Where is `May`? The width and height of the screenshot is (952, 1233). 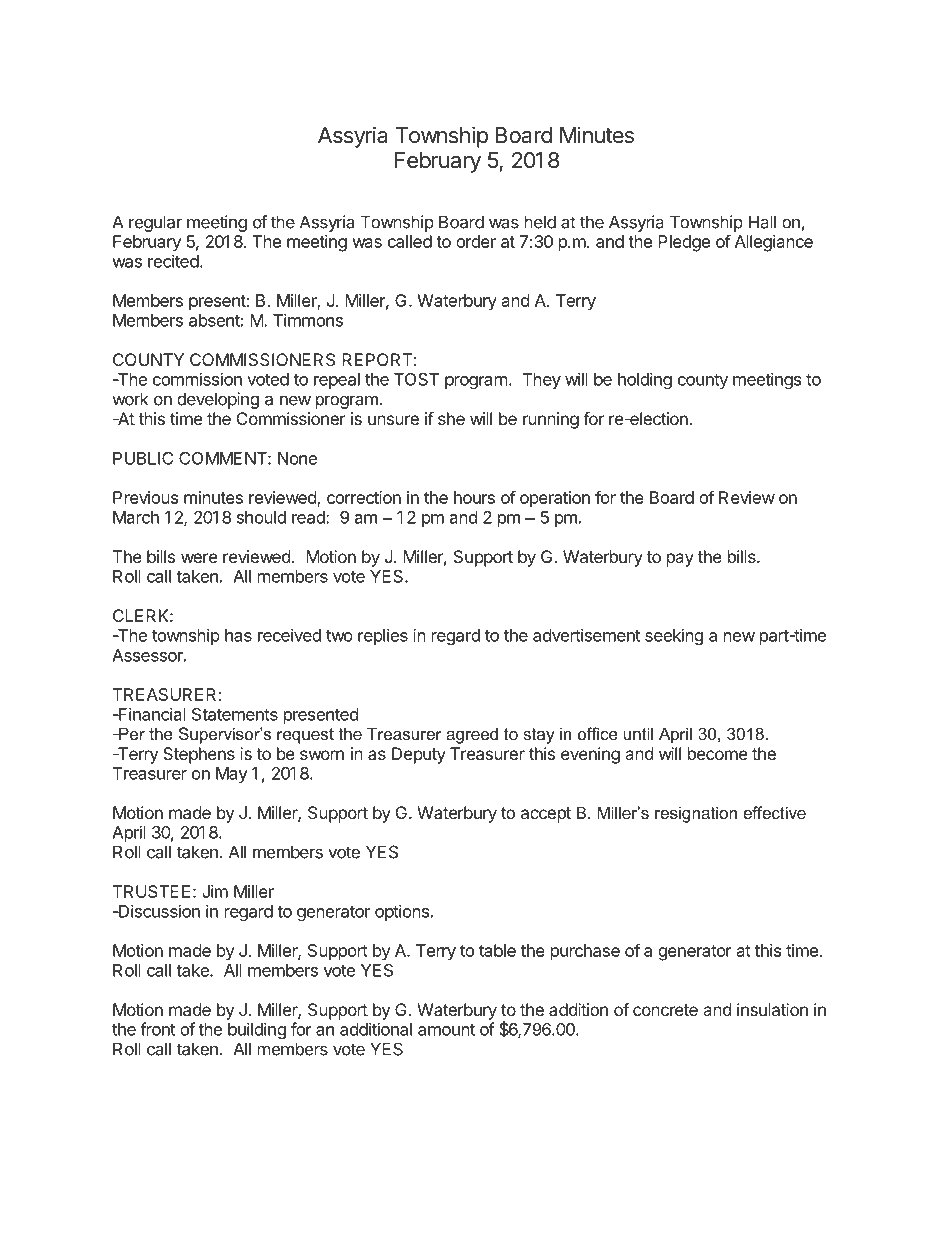 May is located at coordinates (232, 775).
